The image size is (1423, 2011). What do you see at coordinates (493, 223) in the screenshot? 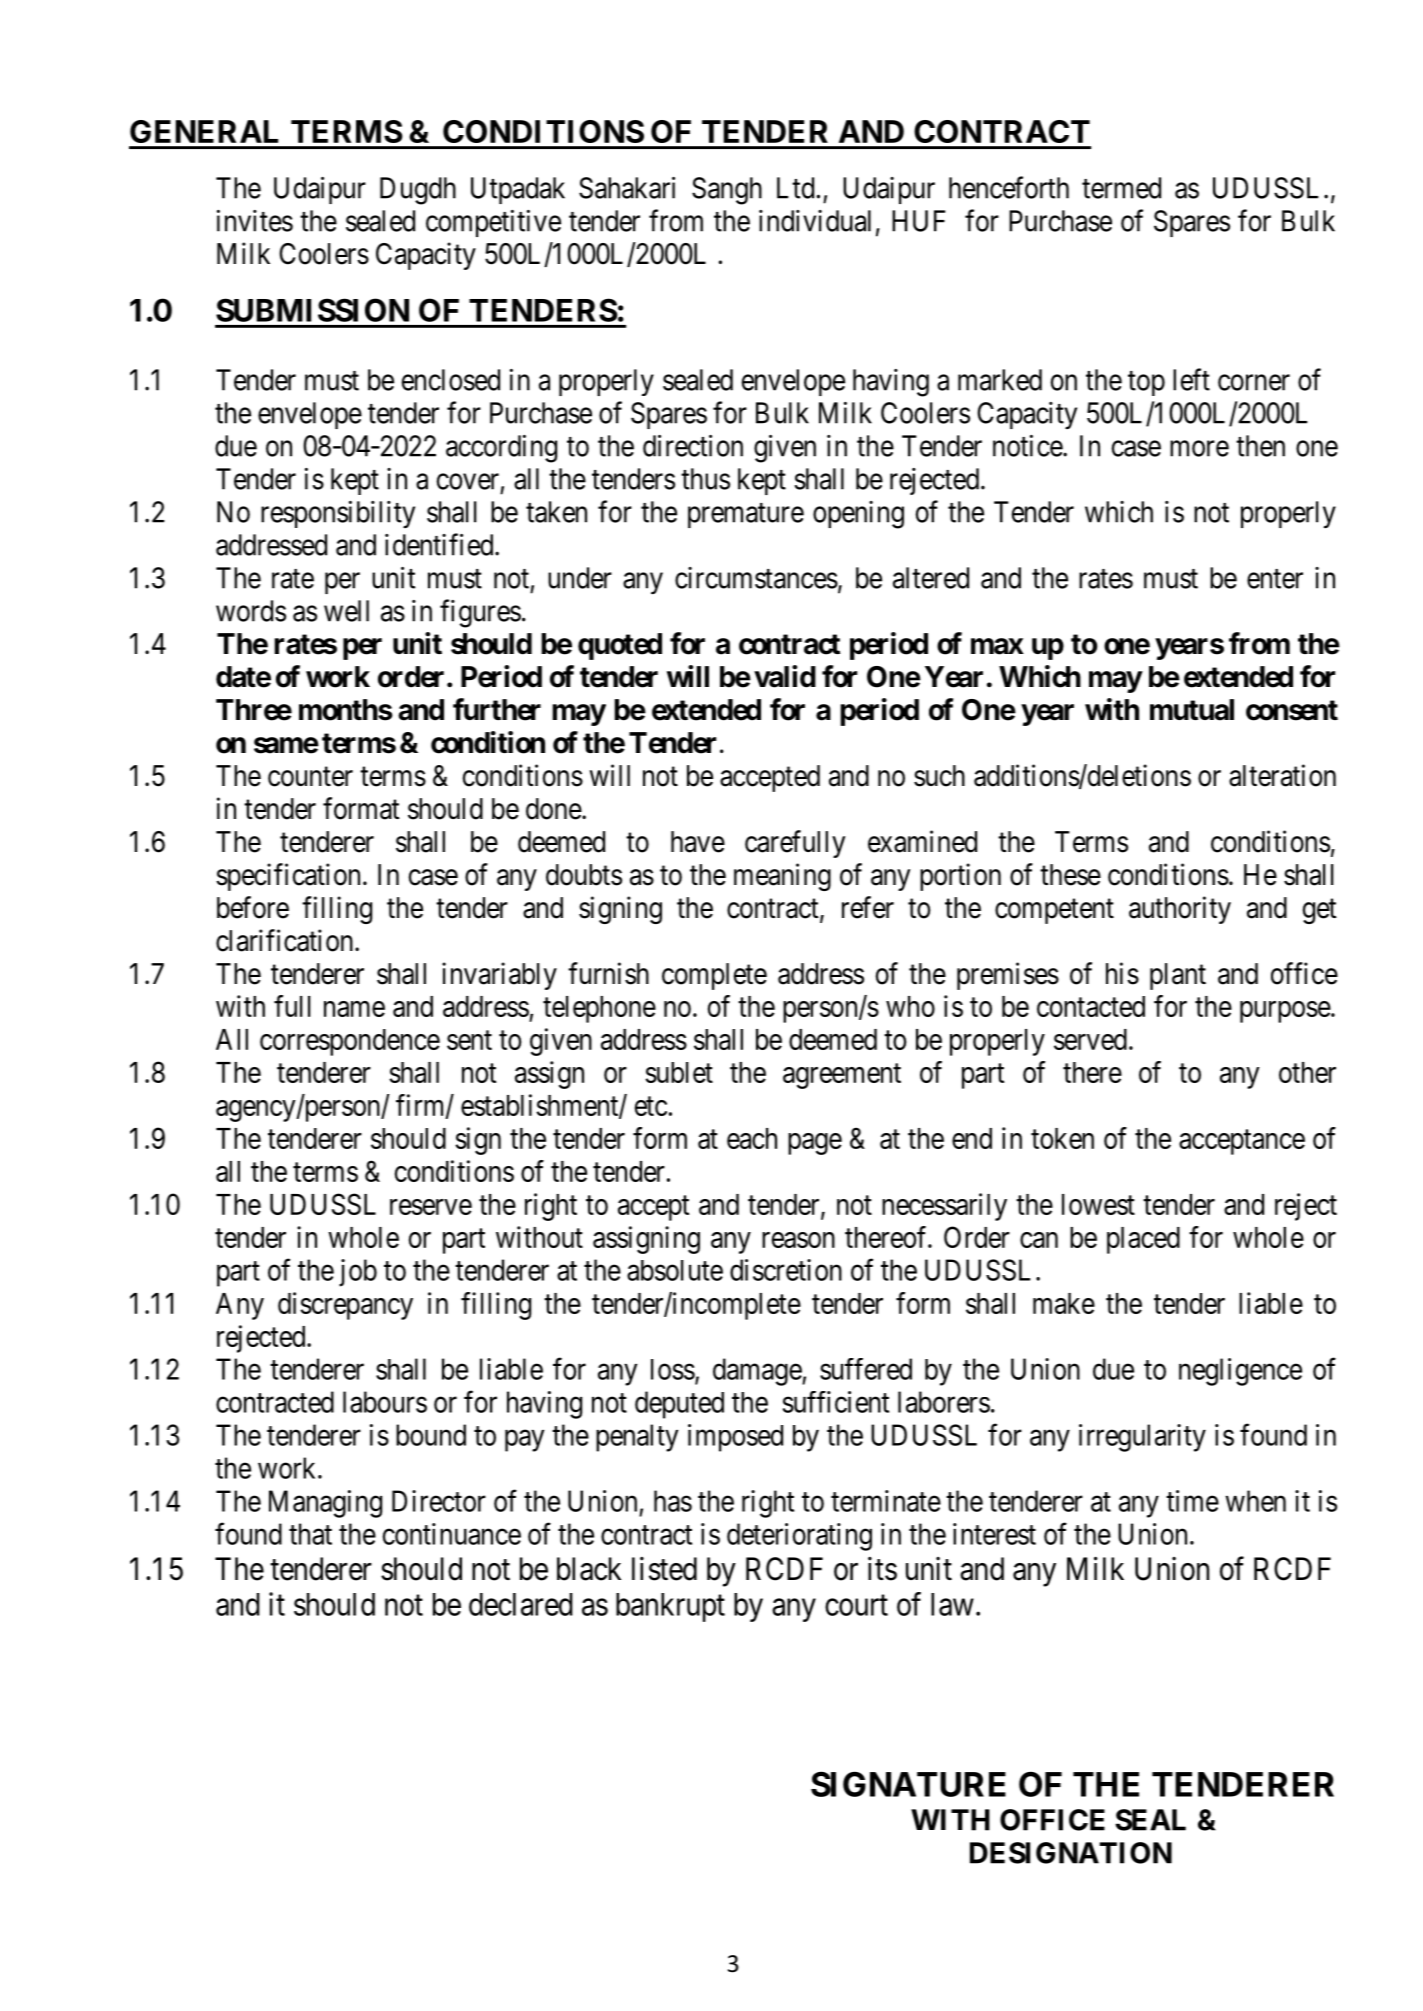
I see `competitive` at bounding box center [493, 223].
